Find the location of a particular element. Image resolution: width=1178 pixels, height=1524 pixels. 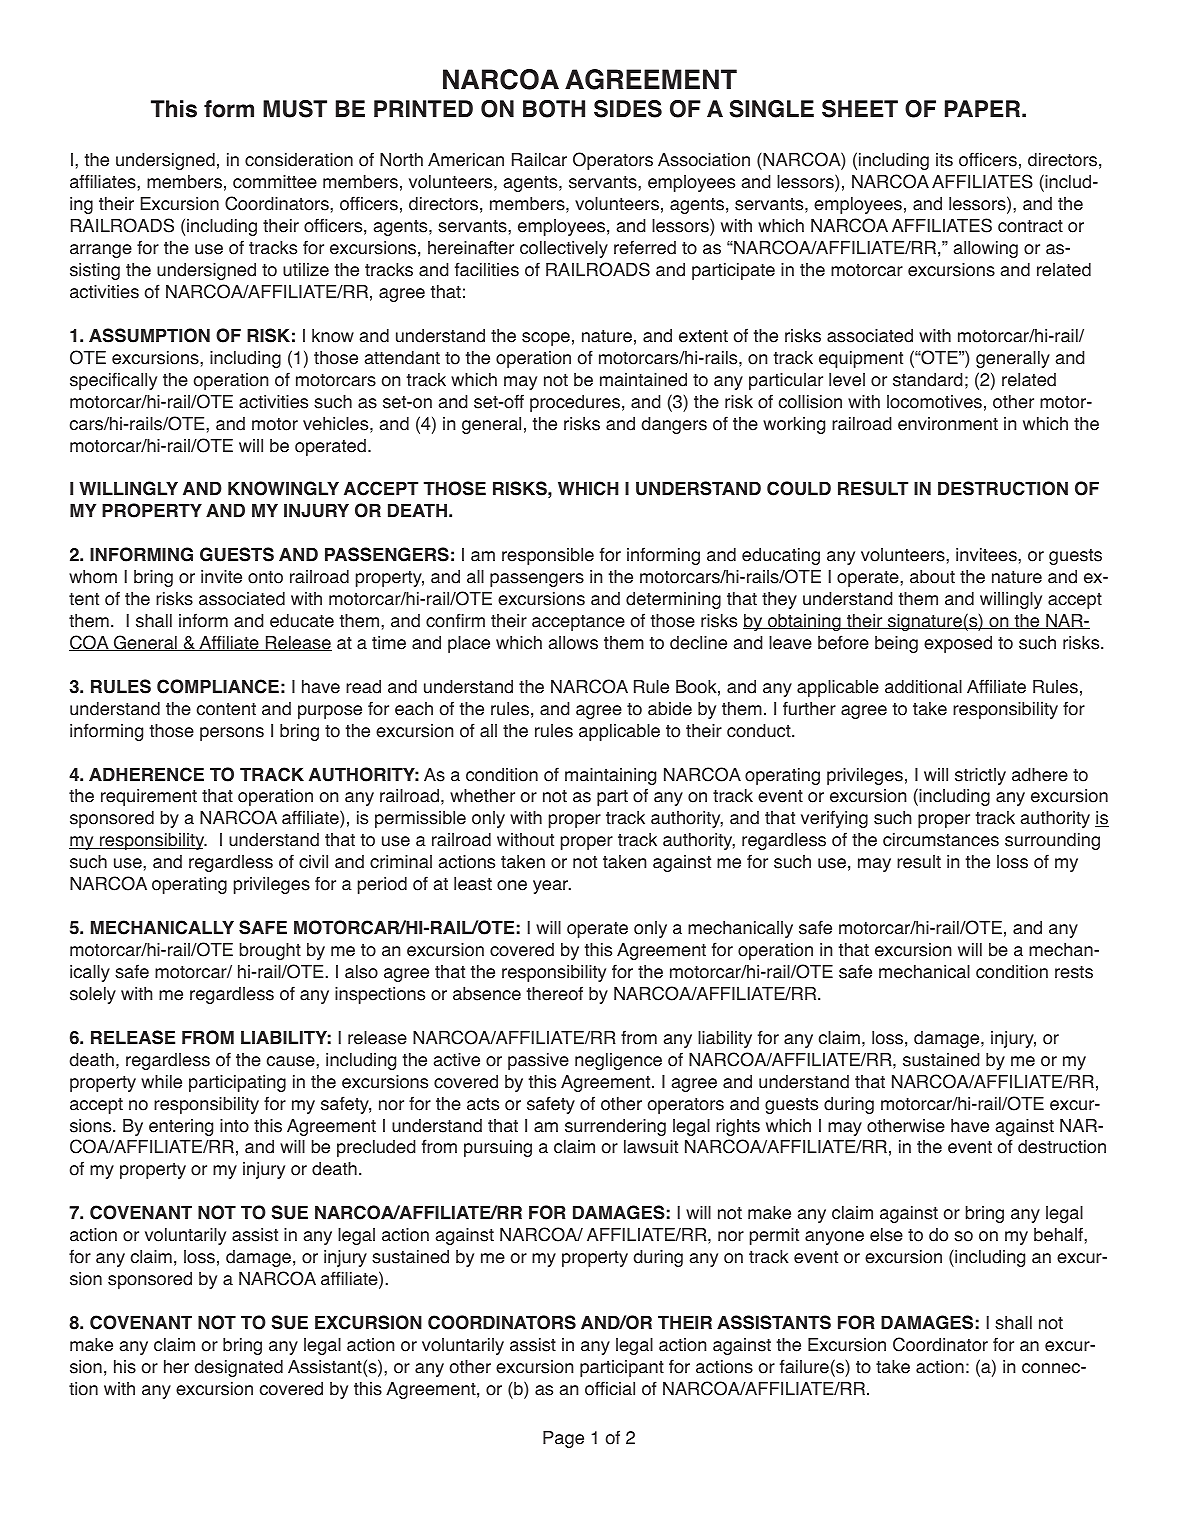

rests is located at coordinates (1074, 972).
